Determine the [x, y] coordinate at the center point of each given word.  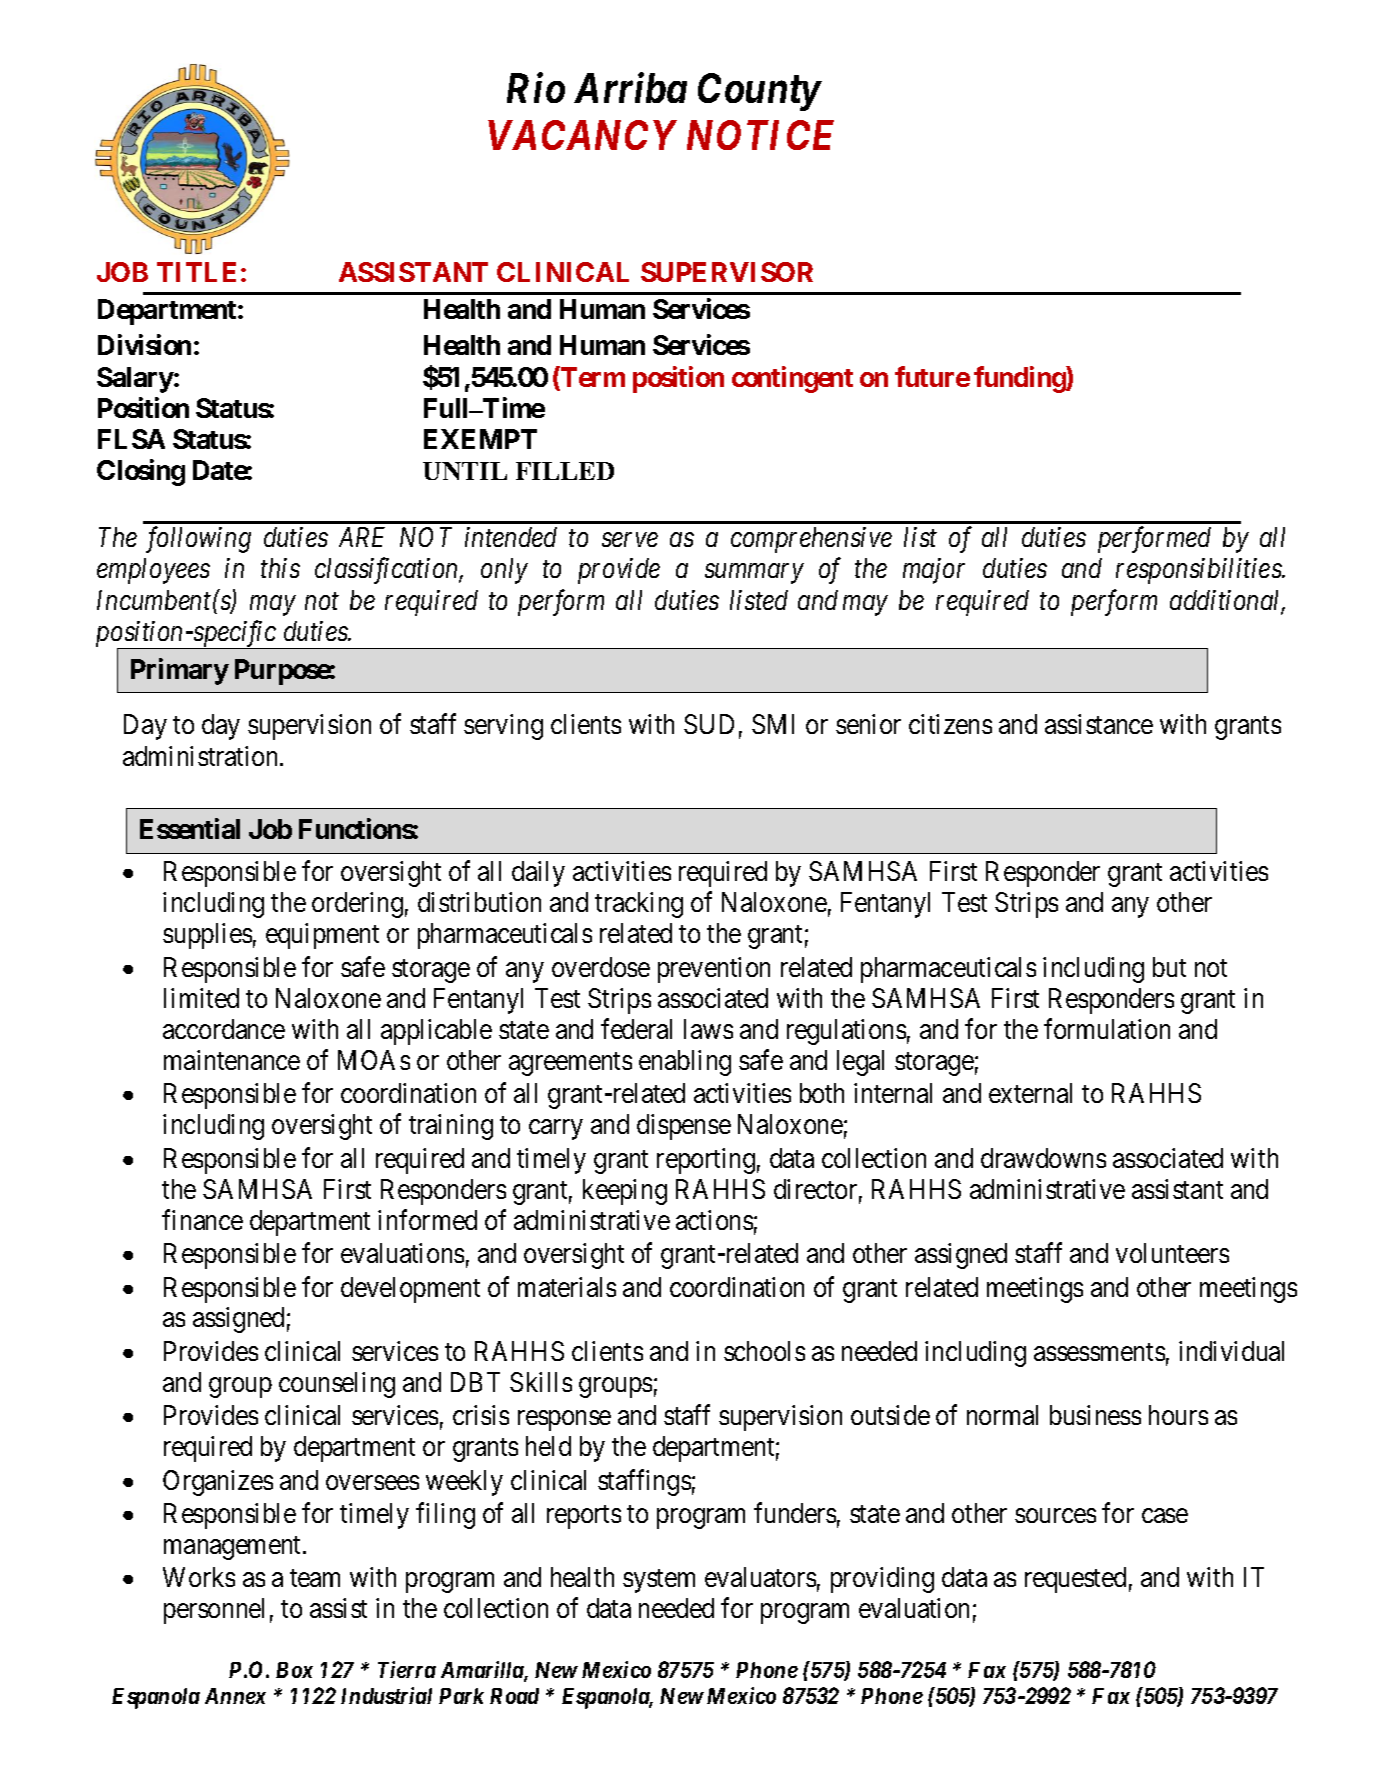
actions [714, 1220]
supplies [207, 936]
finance [202, 1220]
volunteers [1172, 1253]
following [198, 540]
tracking [639, 905]
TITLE [196, 272]
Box [294, 1670]
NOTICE [760, 135]
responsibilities [1199, 571]
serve [630, 540]
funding [1020, 379]
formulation [1107, 1028]
